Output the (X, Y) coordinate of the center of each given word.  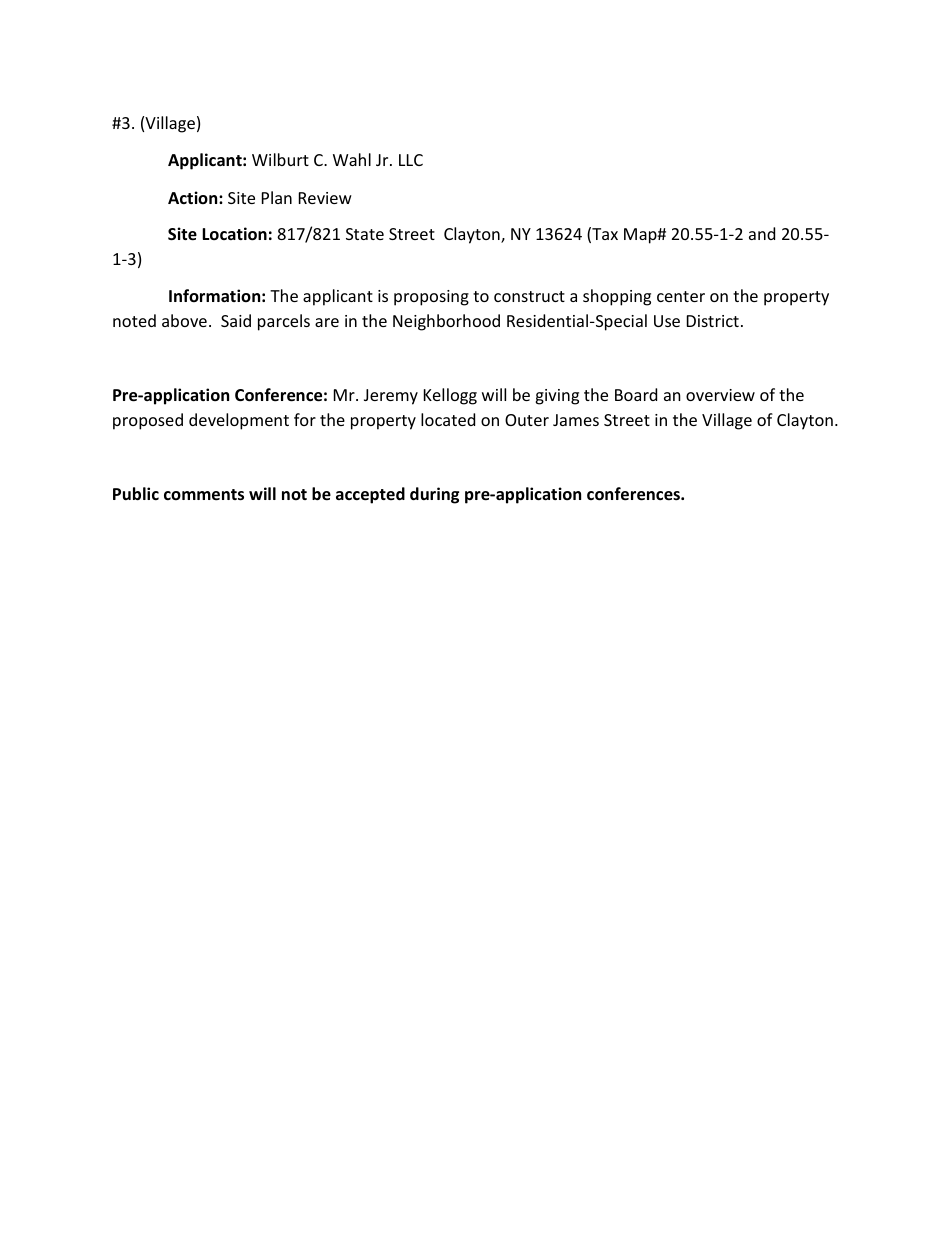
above (184, 320)
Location (234, 234)
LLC (411, 160)
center (681, 296)
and (762, 233)
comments (204, 495)
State (365, 234)
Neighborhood (446, 322)
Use (667, 321)
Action (194, 197)
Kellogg (450, 396)
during (434, 495)
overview (720, 395)
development (239, 421)
